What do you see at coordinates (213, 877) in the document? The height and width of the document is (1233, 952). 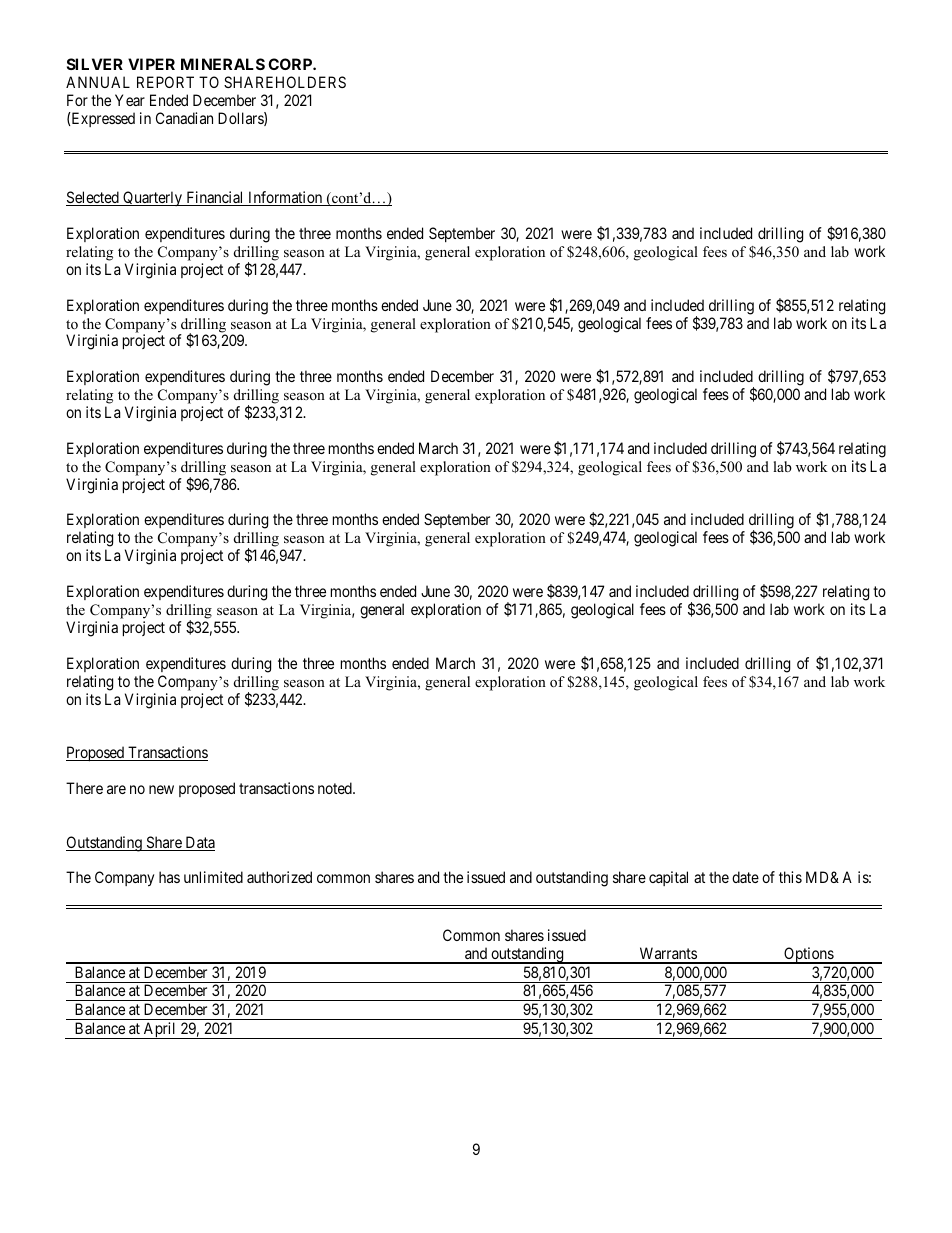 I see `unlimited` at bounding box center [213, 877].
